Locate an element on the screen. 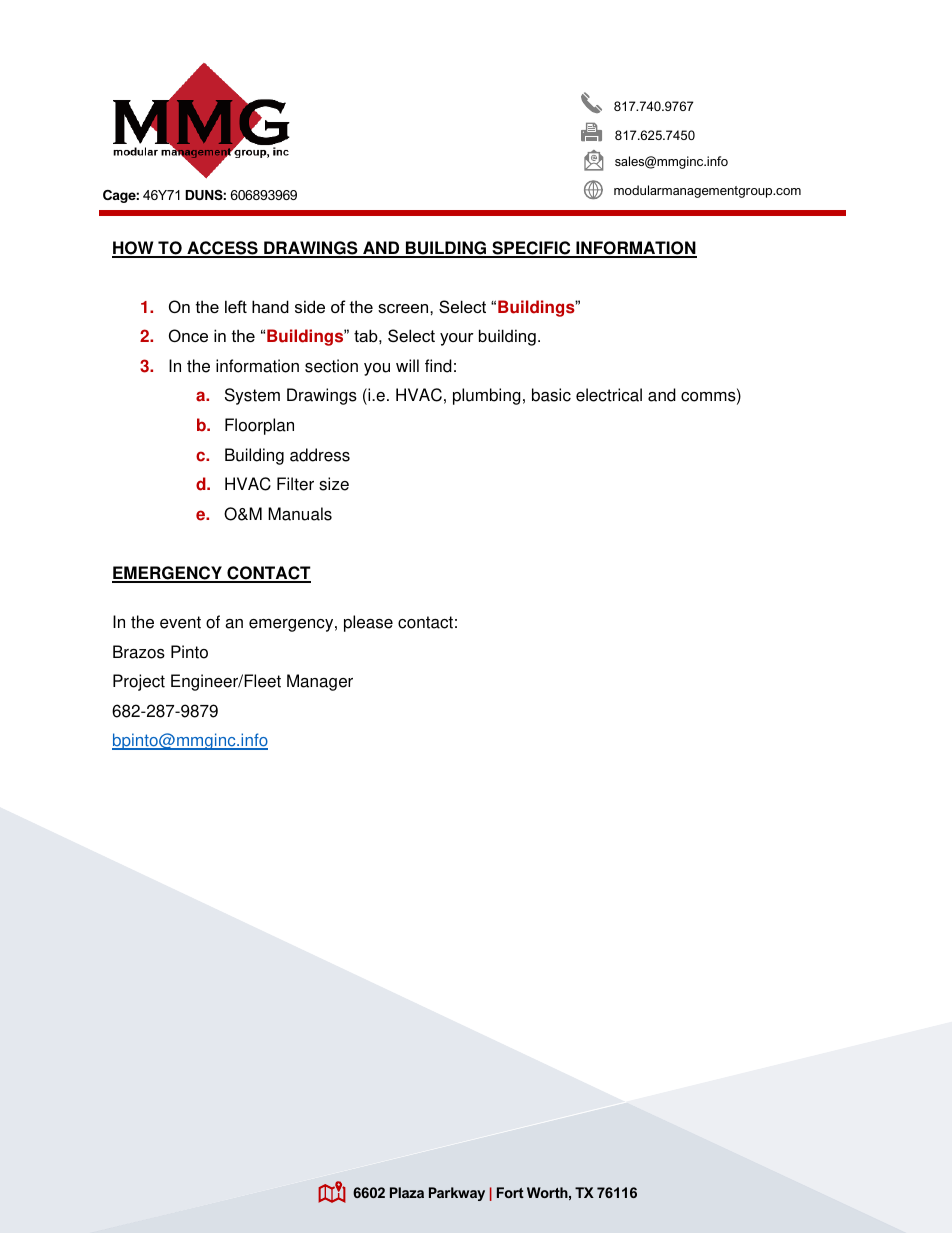  SPECIFIC is located at coordinates (531, 249).
